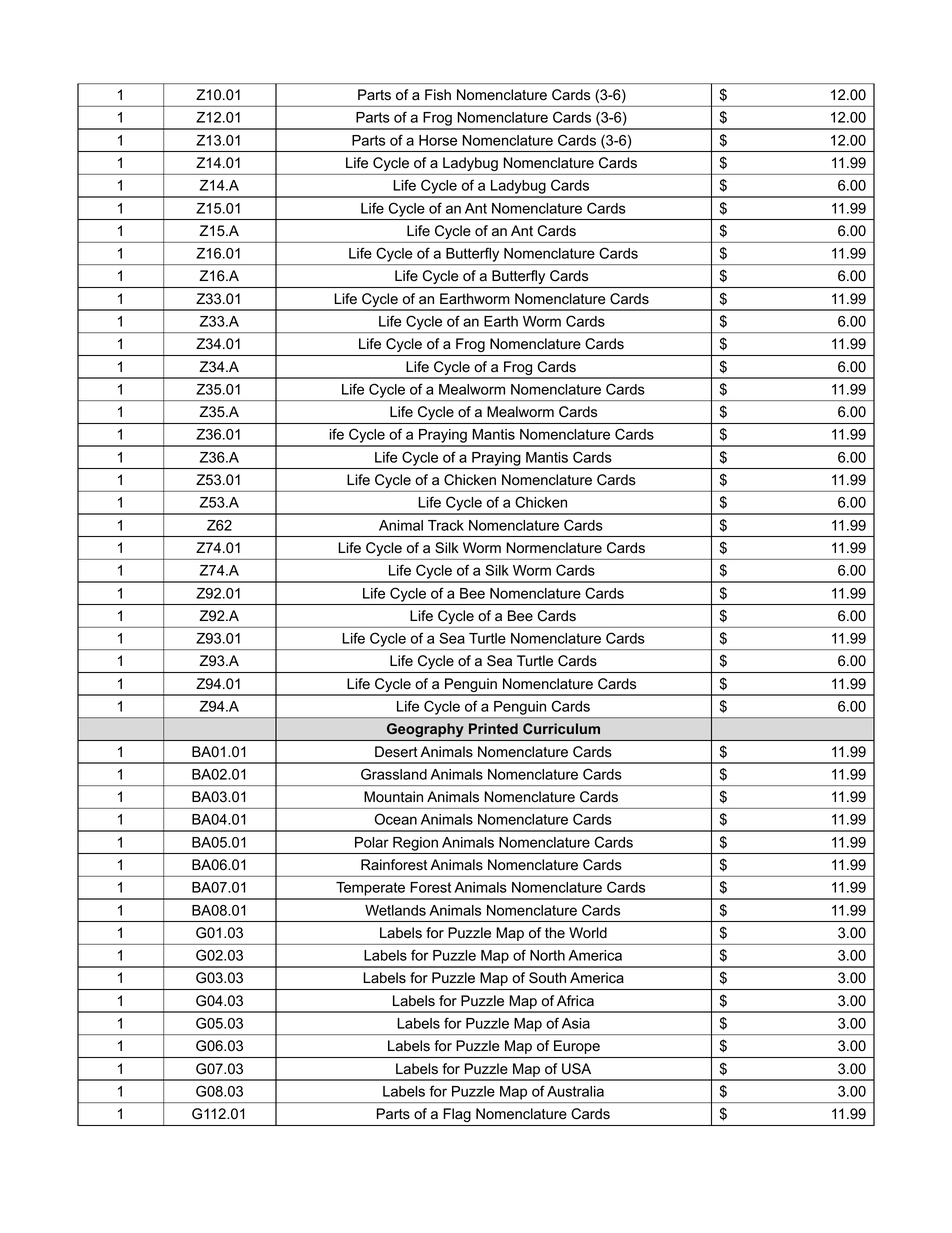  What do you see at coordinates (561, 728) in the screenshot?
I see `Curriculum` at bounding box center [561, 728].
